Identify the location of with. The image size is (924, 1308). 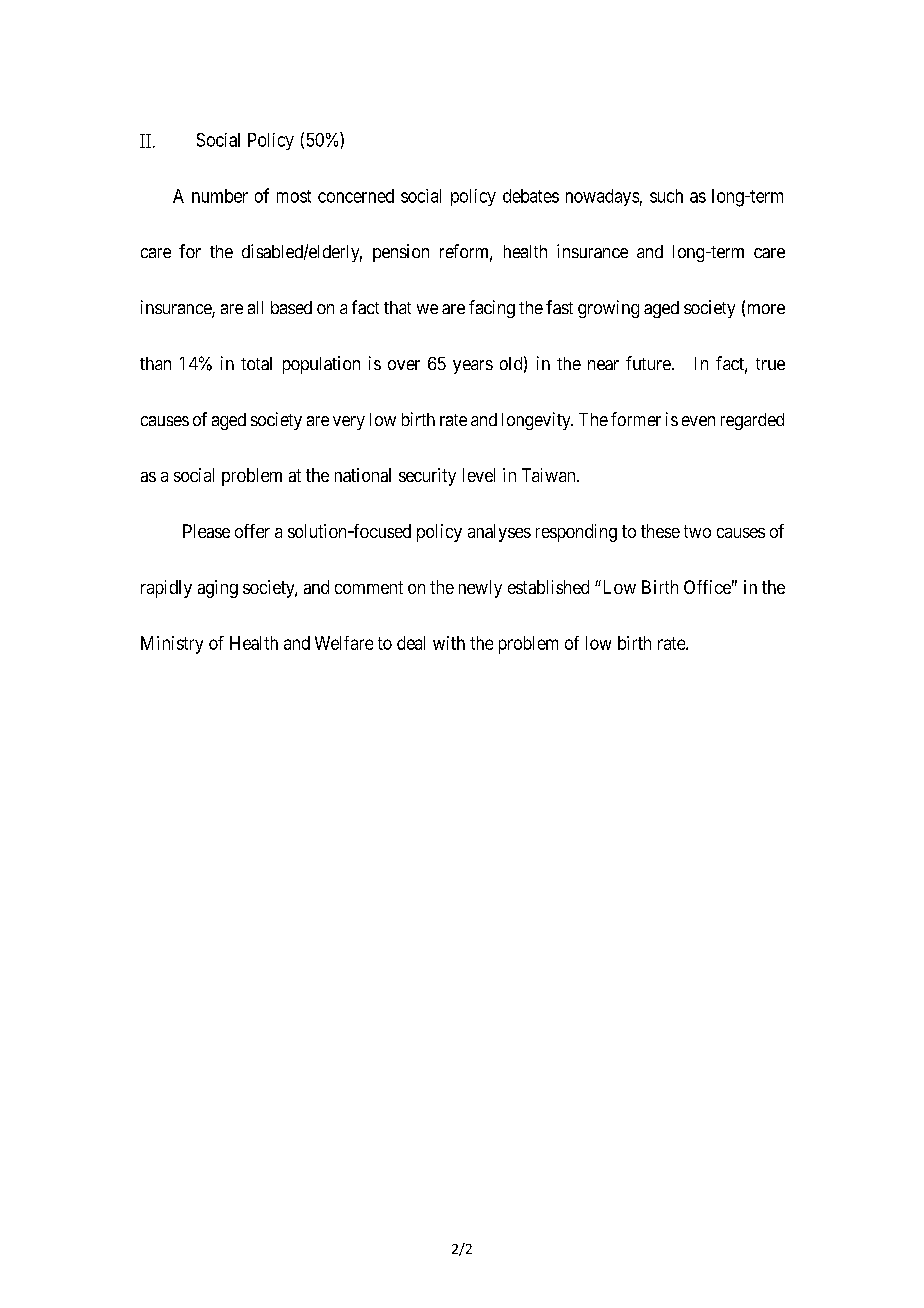
(449, 643).
